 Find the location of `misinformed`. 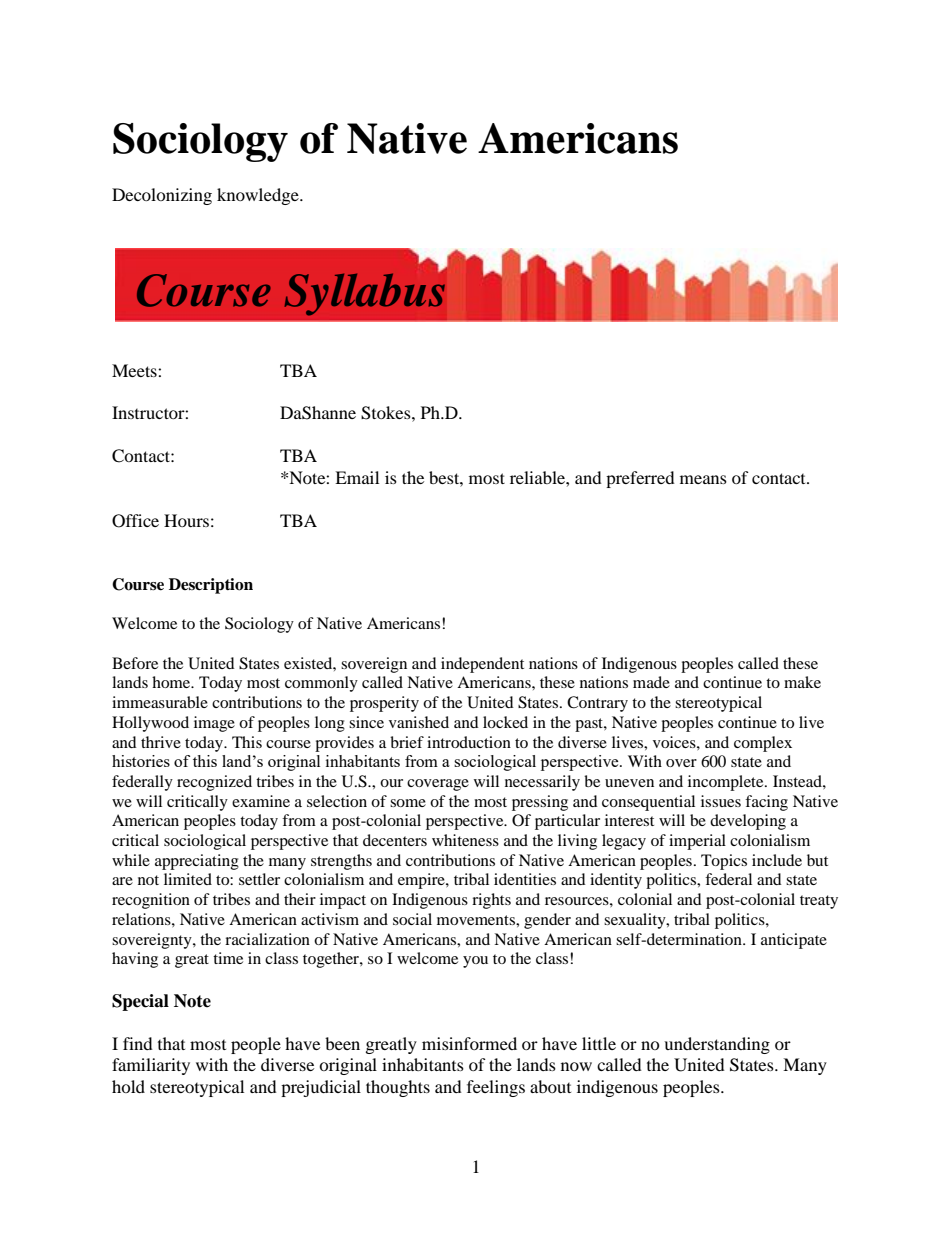

misinformed is located at coordinates (469, 1043).
